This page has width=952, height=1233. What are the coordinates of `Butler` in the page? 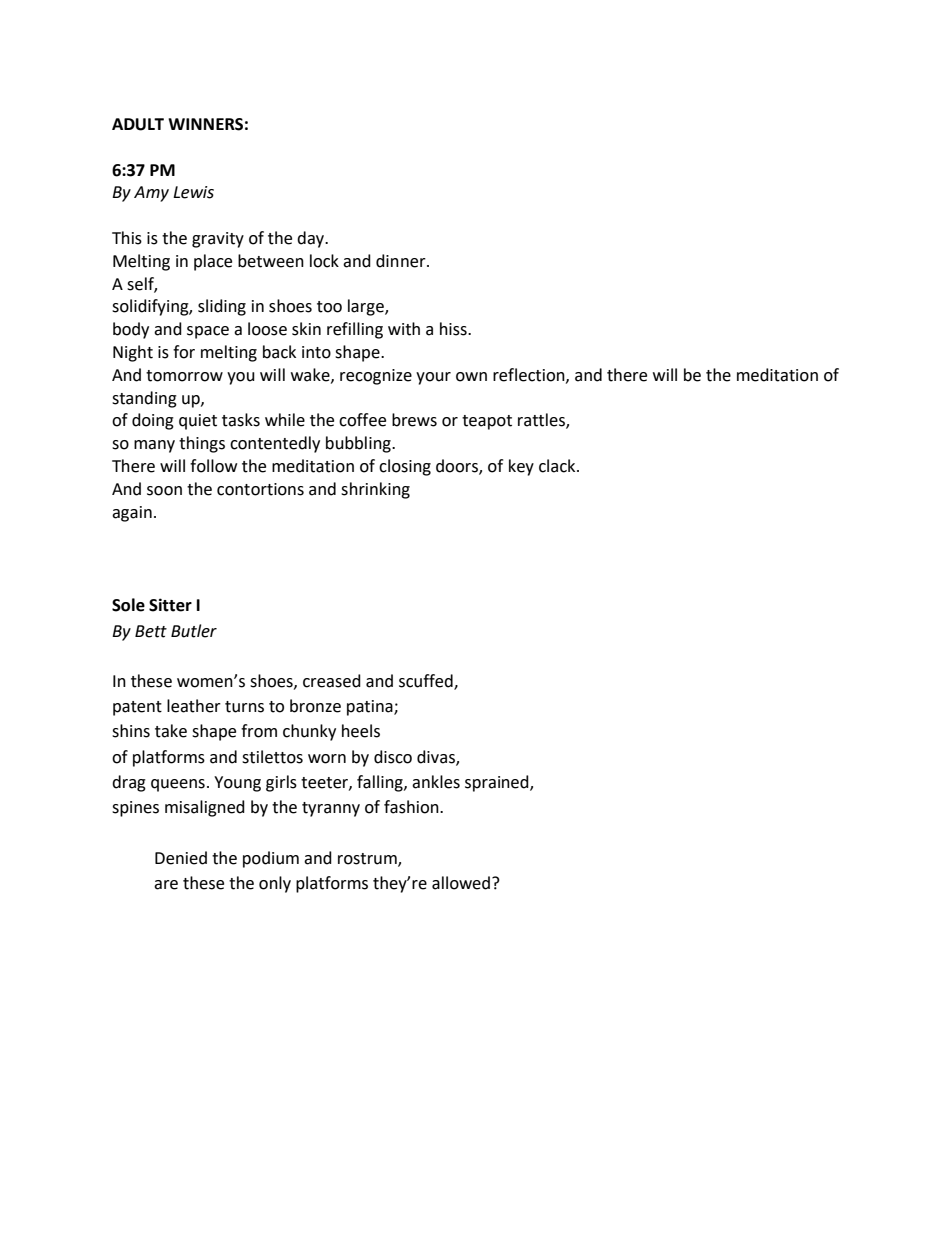 It's located at (194, 631).
